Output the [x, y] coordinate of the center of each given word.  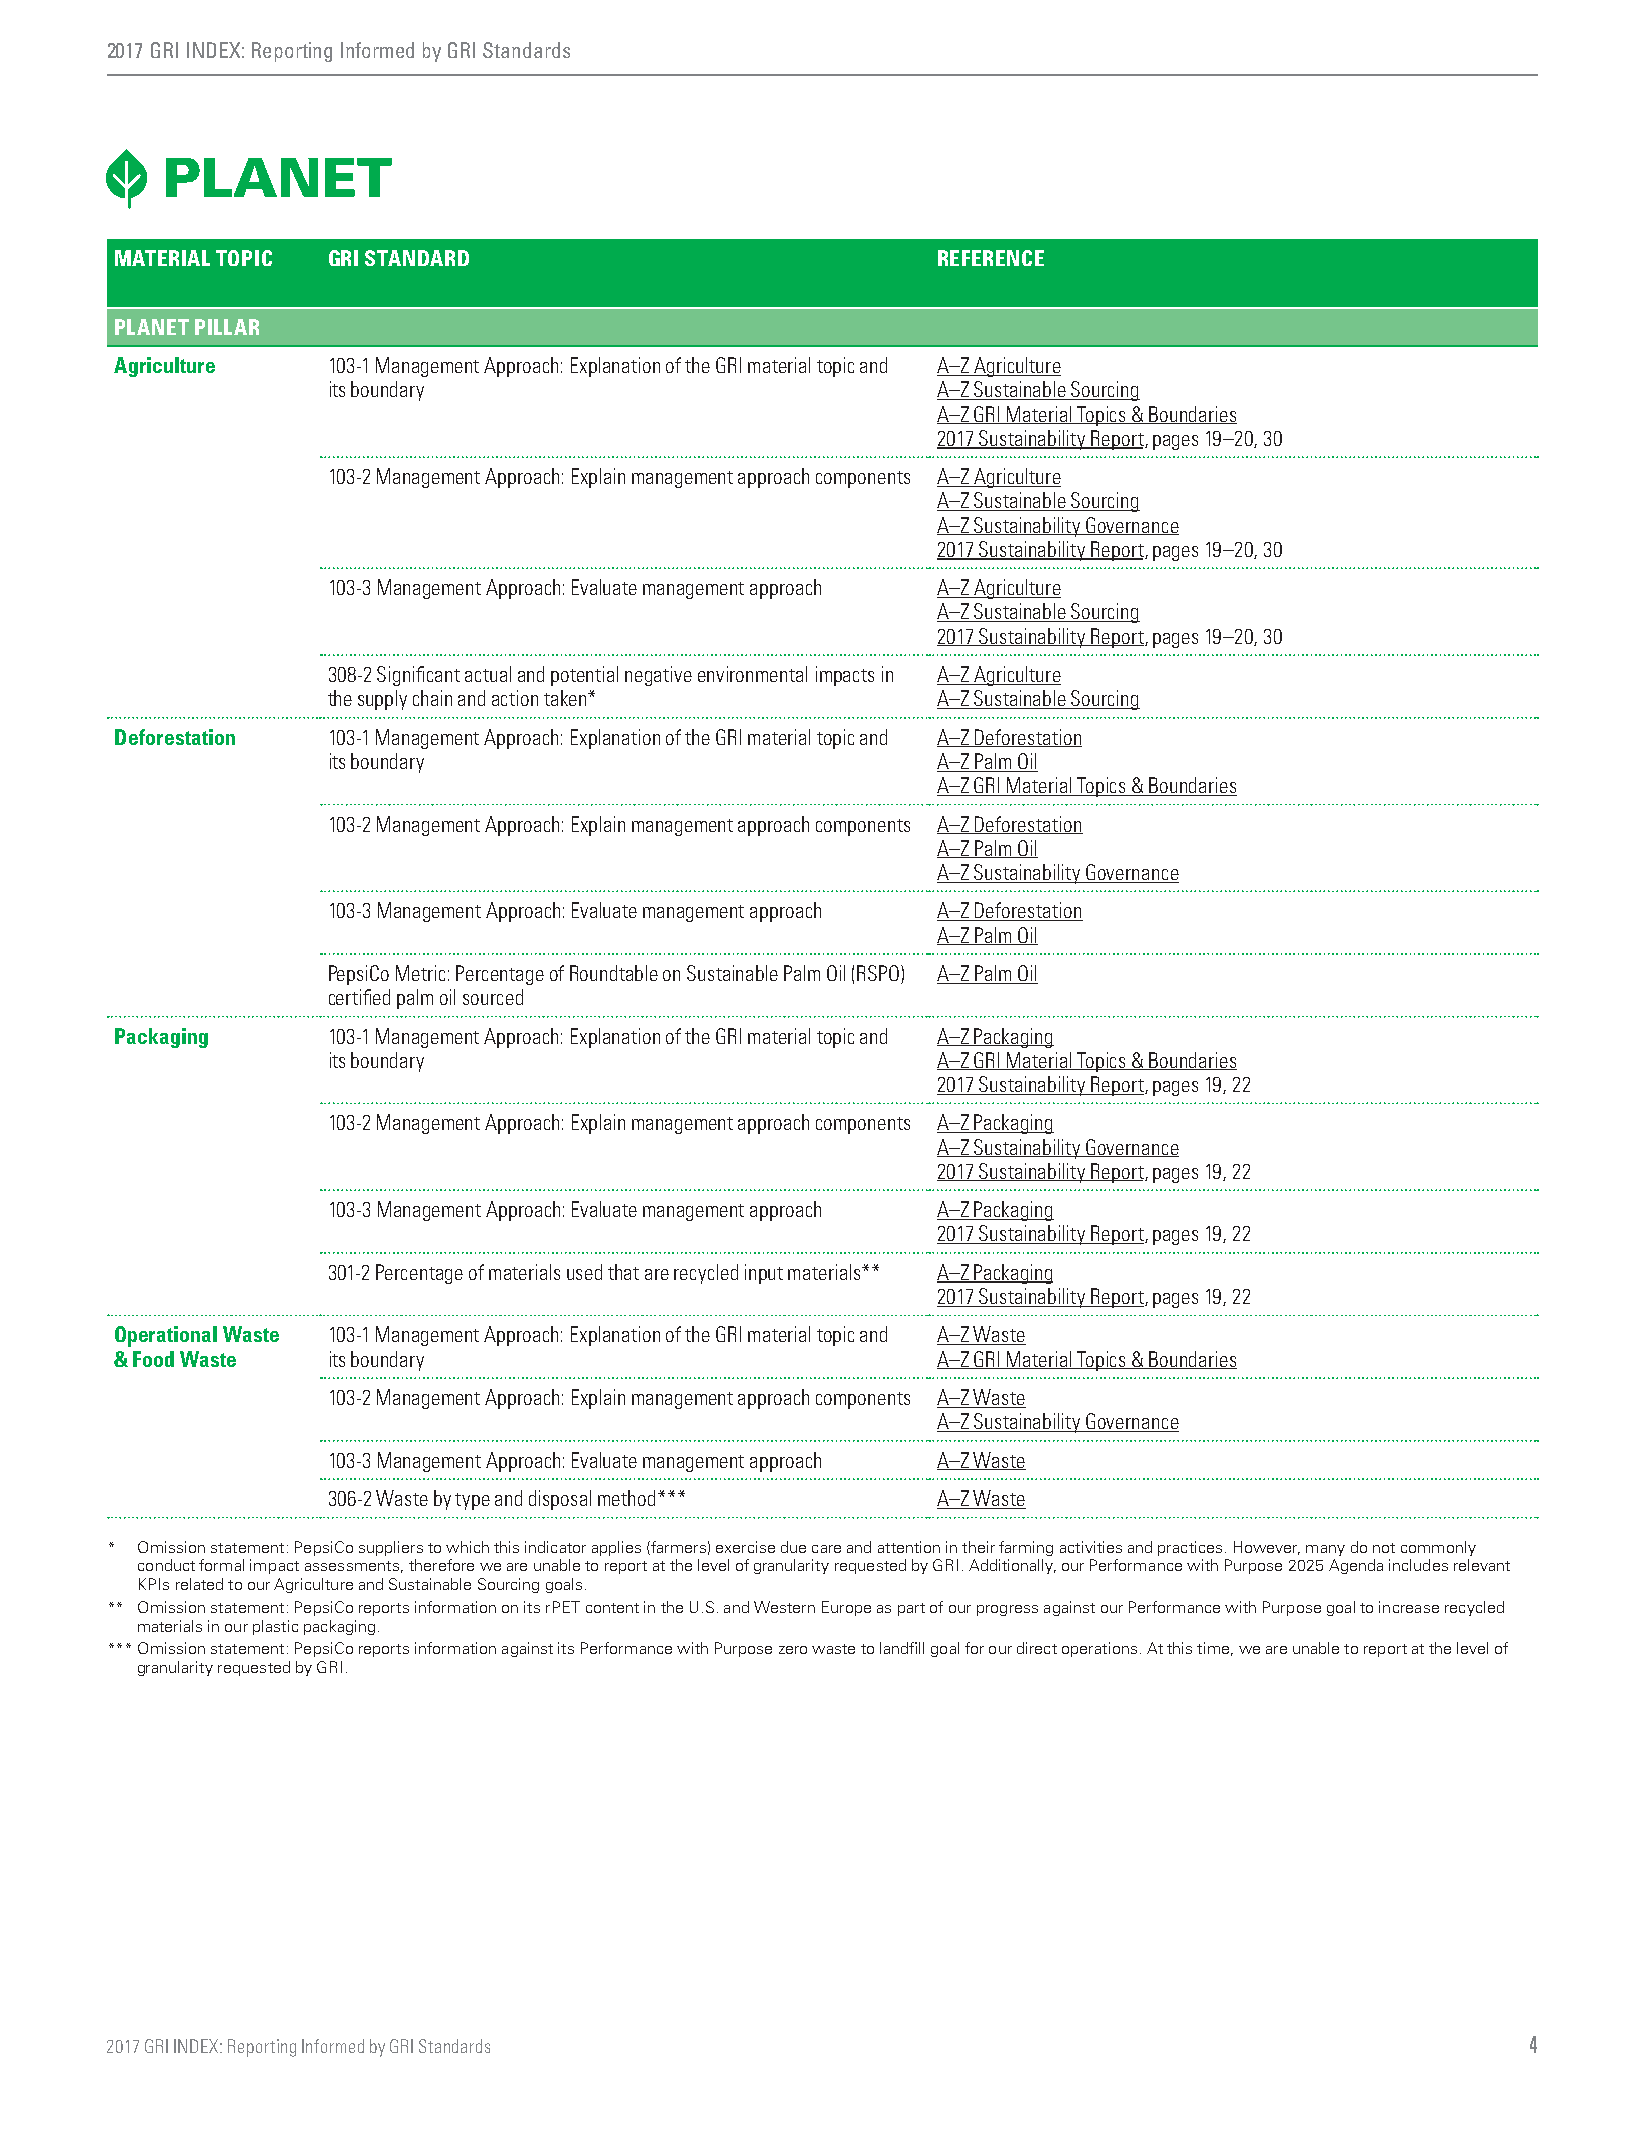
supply [382, 700]
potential [584, 676]
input [764, 1274]
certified [359, 997]
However [1267, 1548]
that [623, 1272]
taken [566, 698]
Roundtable [614, 973]
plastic [275, 1627]
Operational [166, 1336]
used [584, 1272]
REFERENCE [991, 258]
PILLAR [227, 327]
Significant [418, 676]
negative [658, 676]
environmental [752, 674]
